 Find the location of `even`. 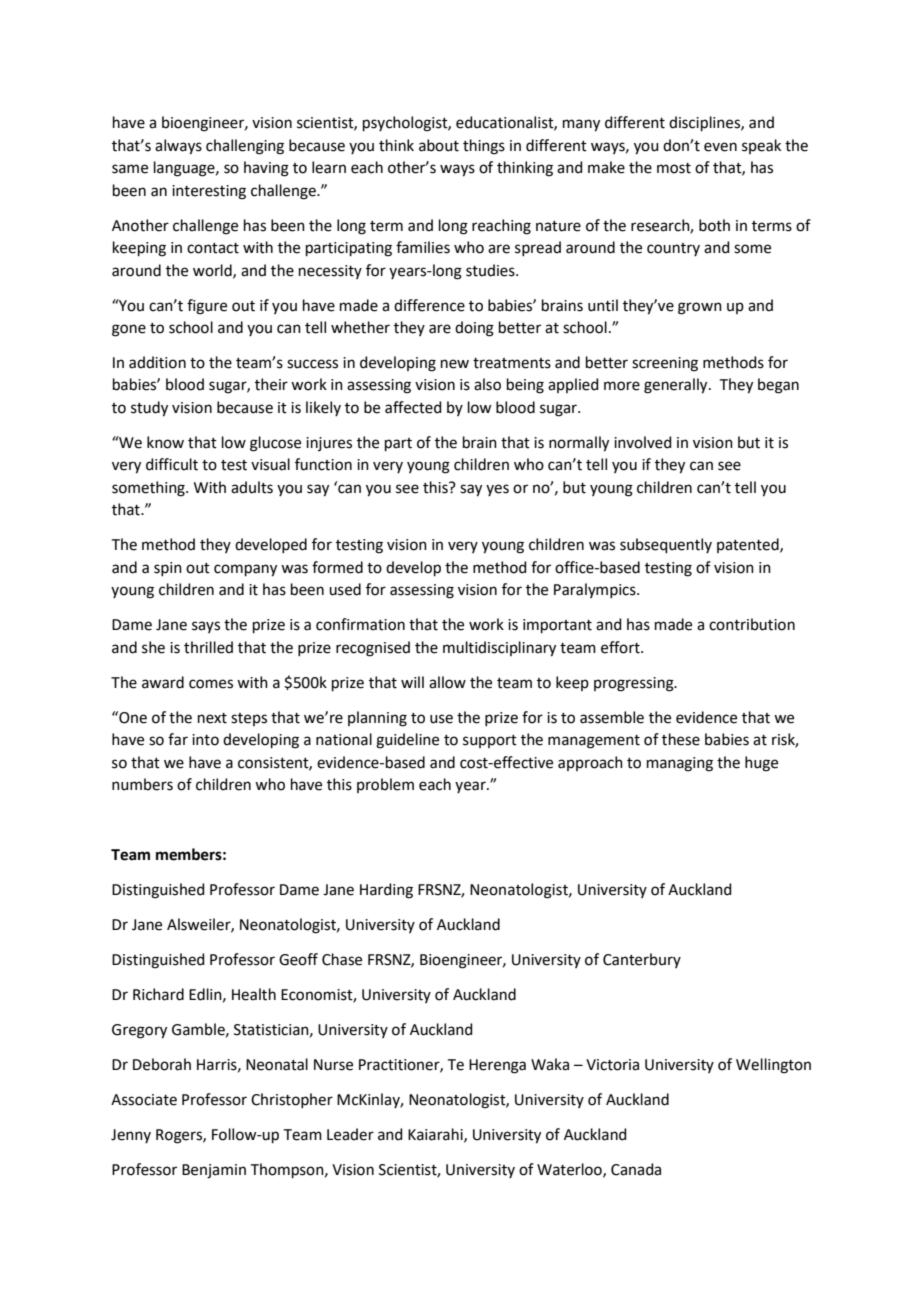

even is located at coordinates (720, 147).
